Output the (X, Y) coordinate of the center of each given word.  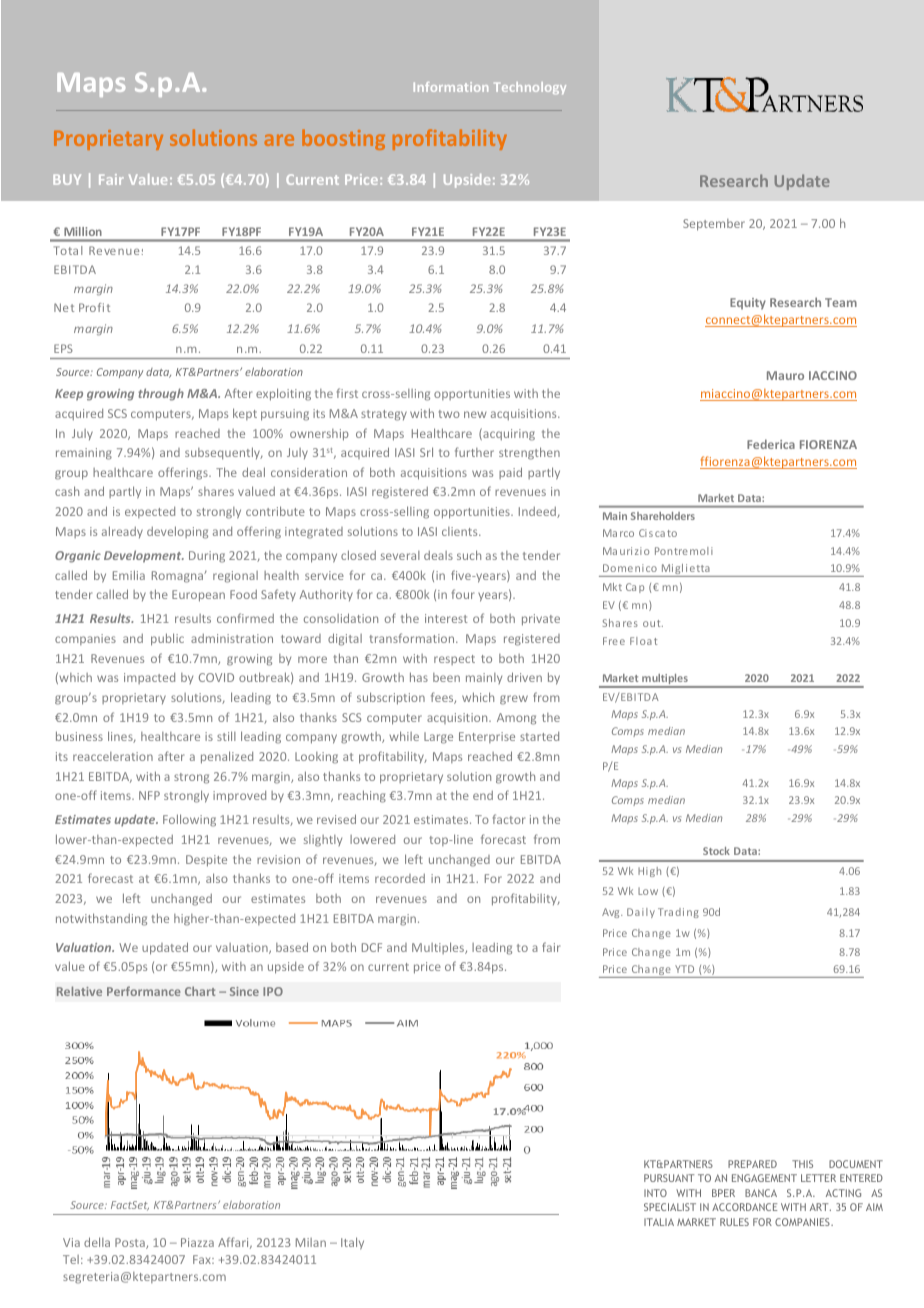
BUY (67, 179)
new (475, 414)
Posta (131, 1243)
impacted (149, 678)
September (714, 225)
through (161, 394)
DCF (372, 947)
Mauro (785, 375)
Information (451, 87)
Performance (144, 991)
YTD (684, 969)
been (446, 677)
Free (614, 641)
